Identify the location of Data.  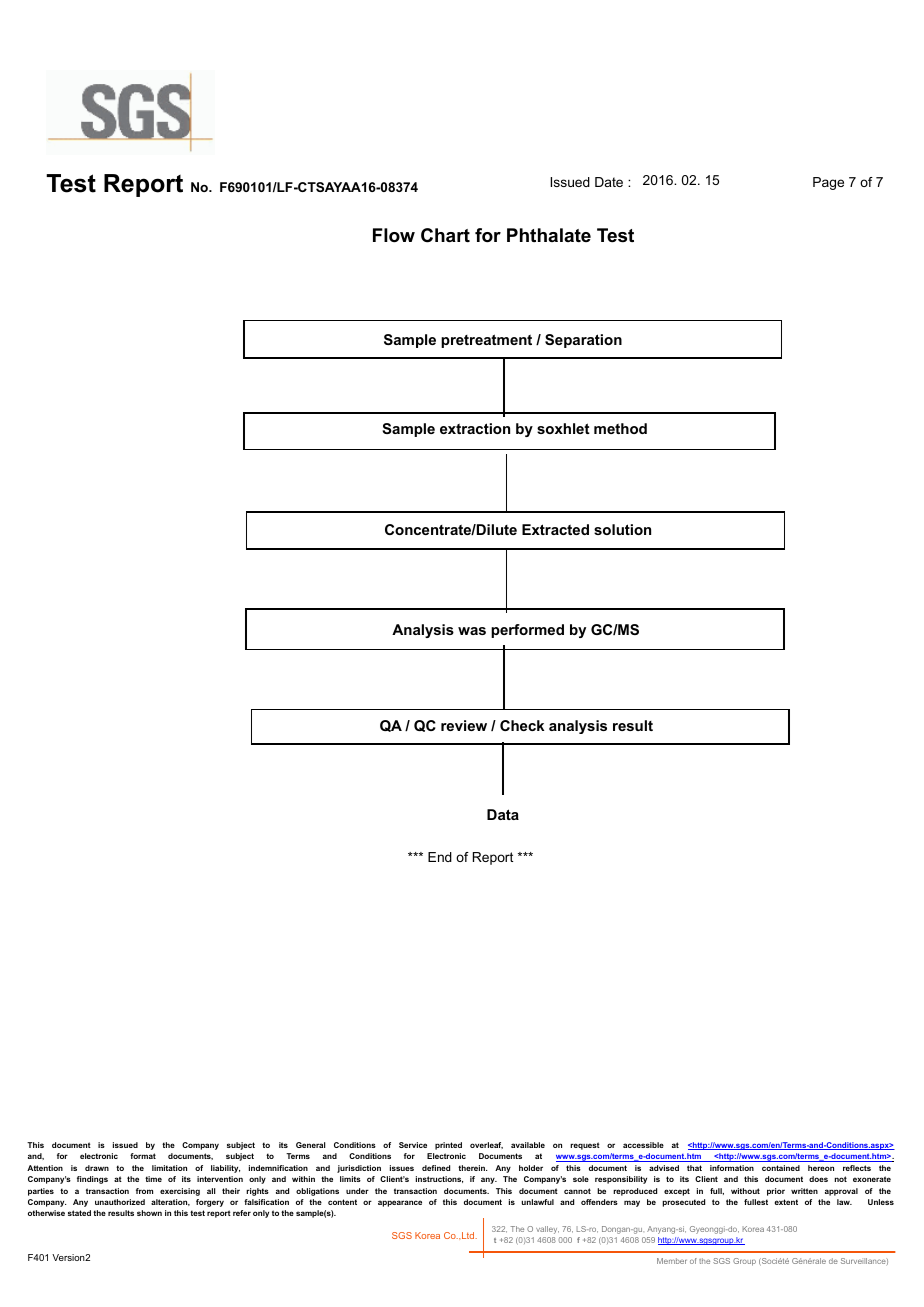
(503, 814).
